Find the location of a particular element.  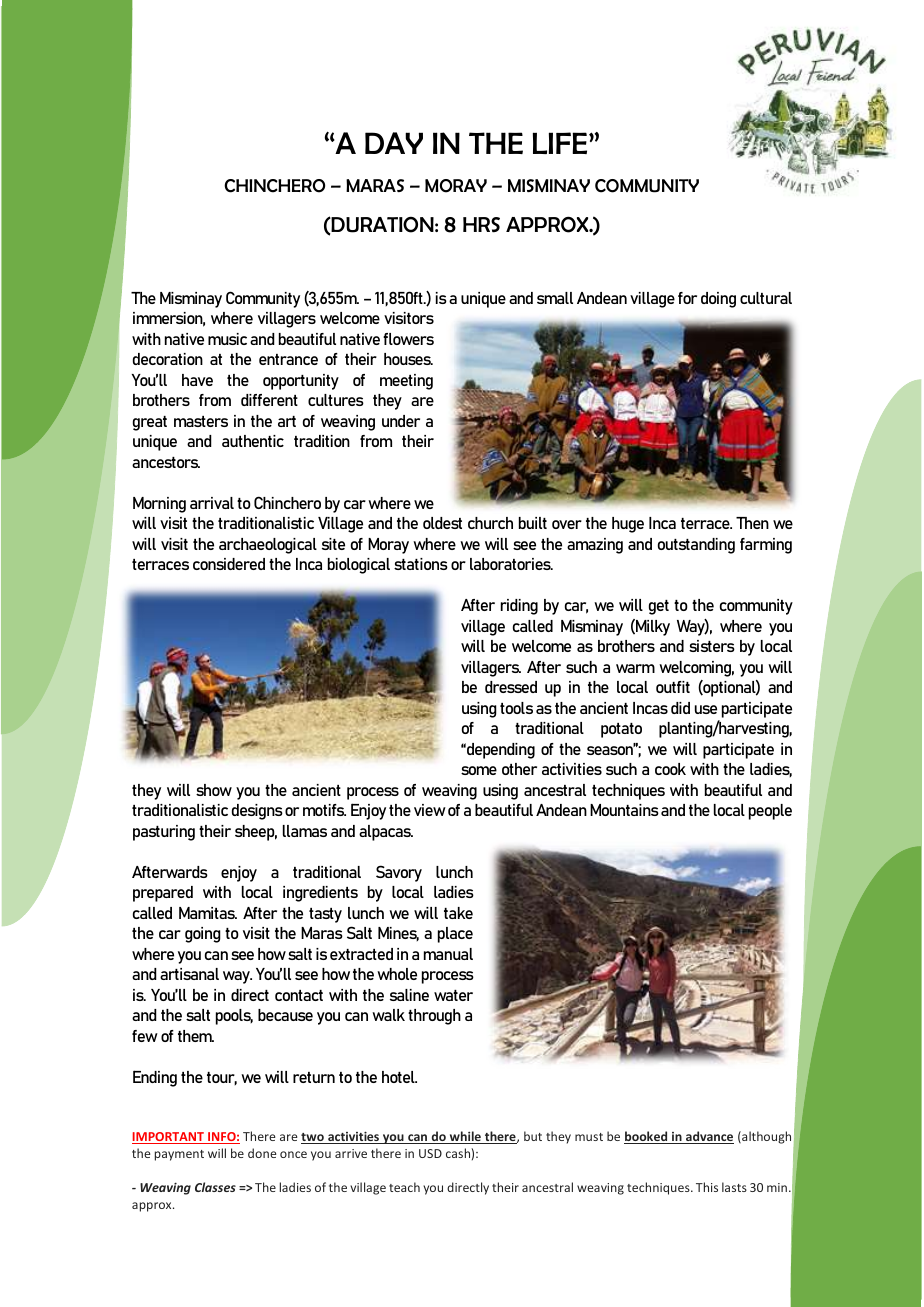

Classes is located at coordinates (215, 1187).
